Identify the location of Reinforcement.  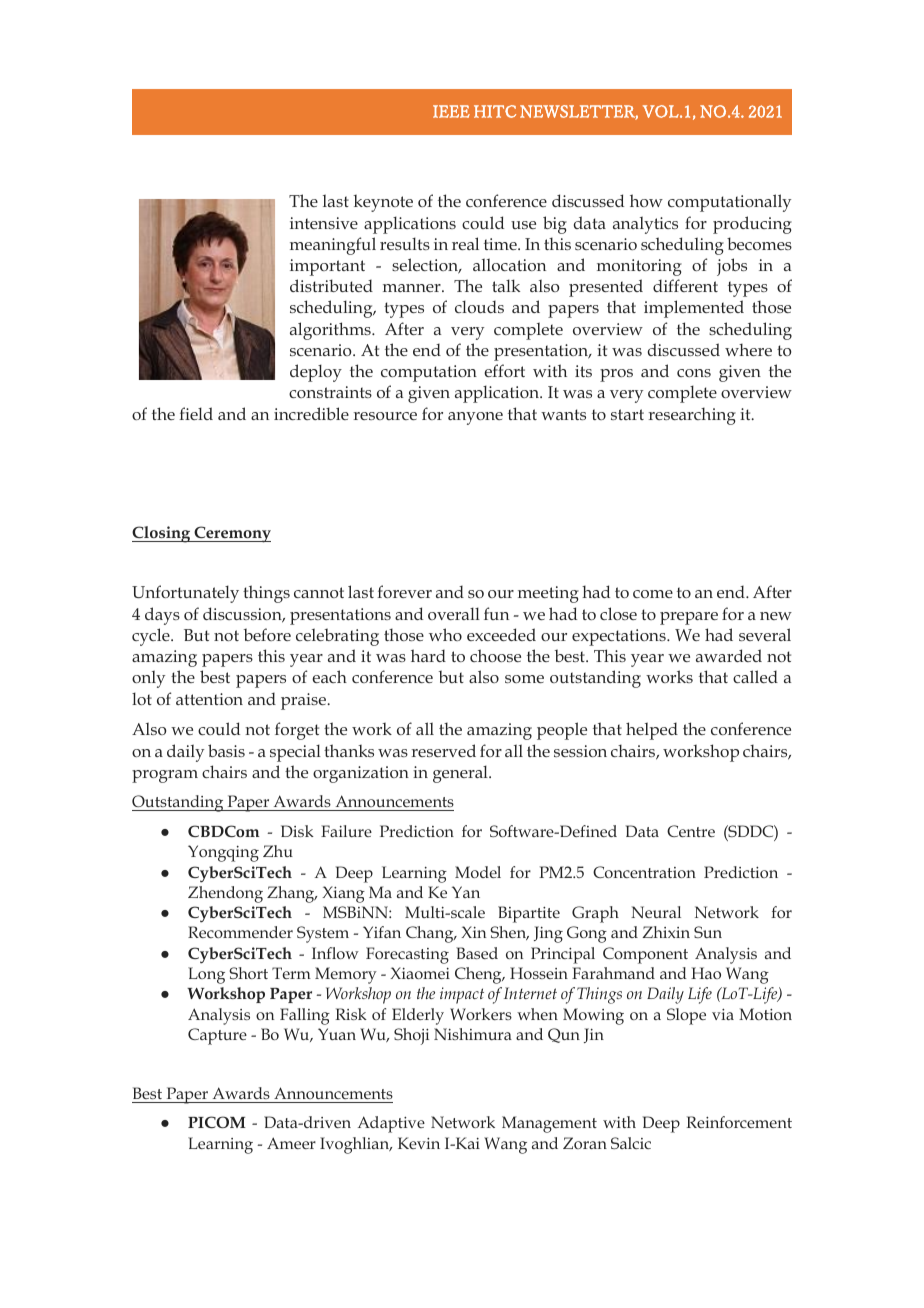
(739, 1122).
